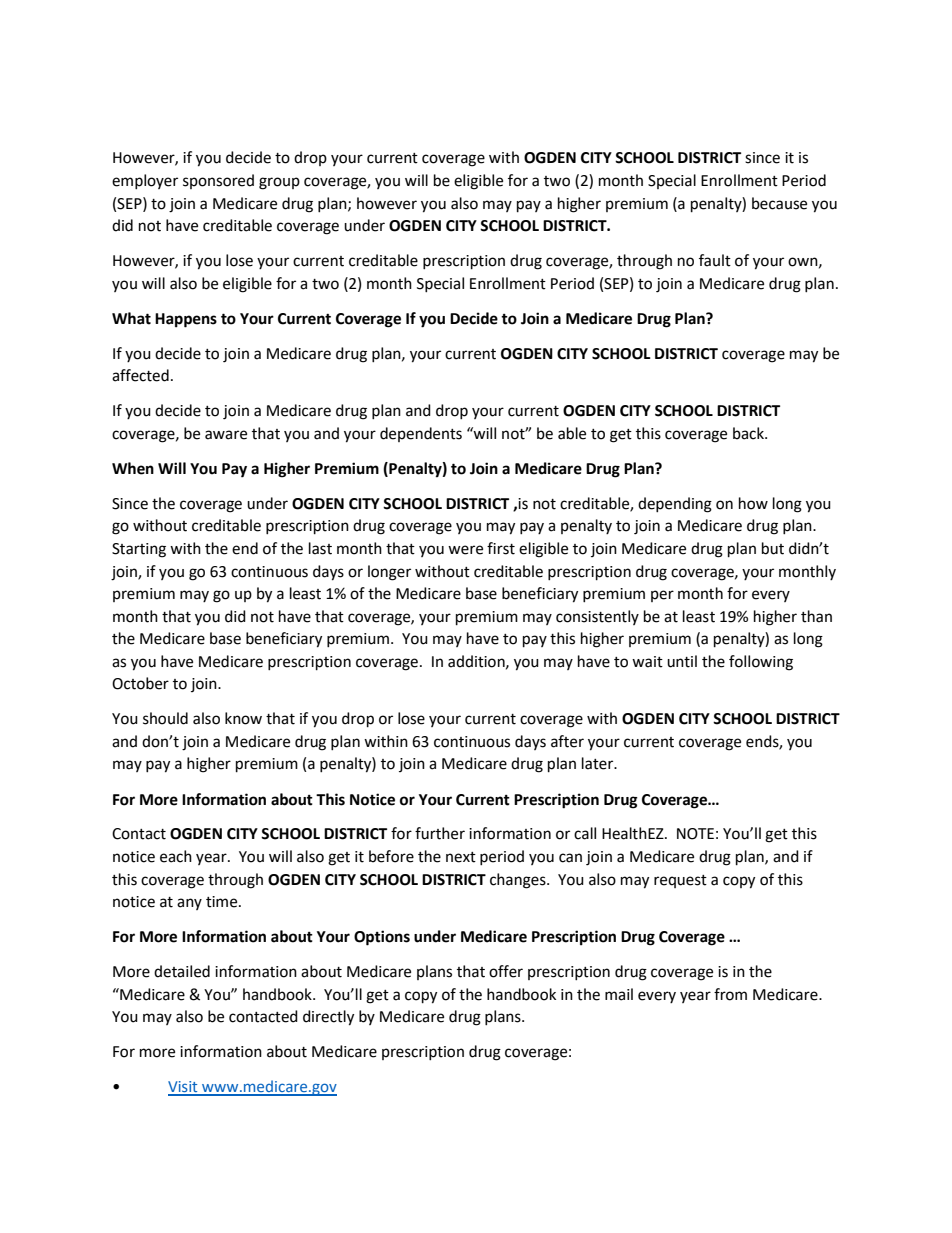 The image size is (952, 1233). I want to click on dependents, so click(421, 434).
